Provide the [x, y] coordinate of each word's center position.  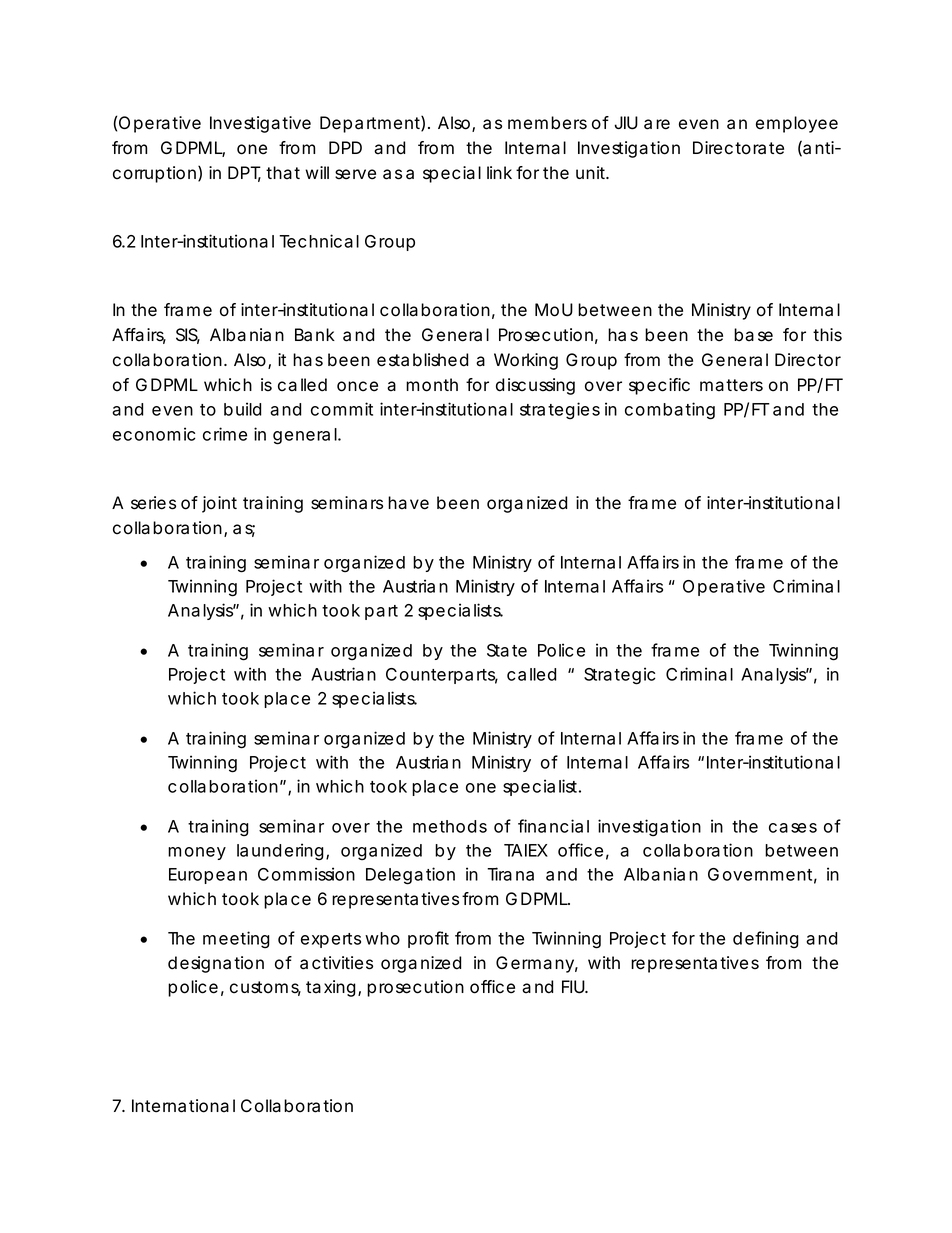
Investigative [260, 124]
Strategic [620, 676]
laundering [280, 851]
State [507, 650]
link [499, 172]
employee [797, 124]
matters [731, 385]
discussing [535, 386]
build [243, 409]
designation [216, 964]
